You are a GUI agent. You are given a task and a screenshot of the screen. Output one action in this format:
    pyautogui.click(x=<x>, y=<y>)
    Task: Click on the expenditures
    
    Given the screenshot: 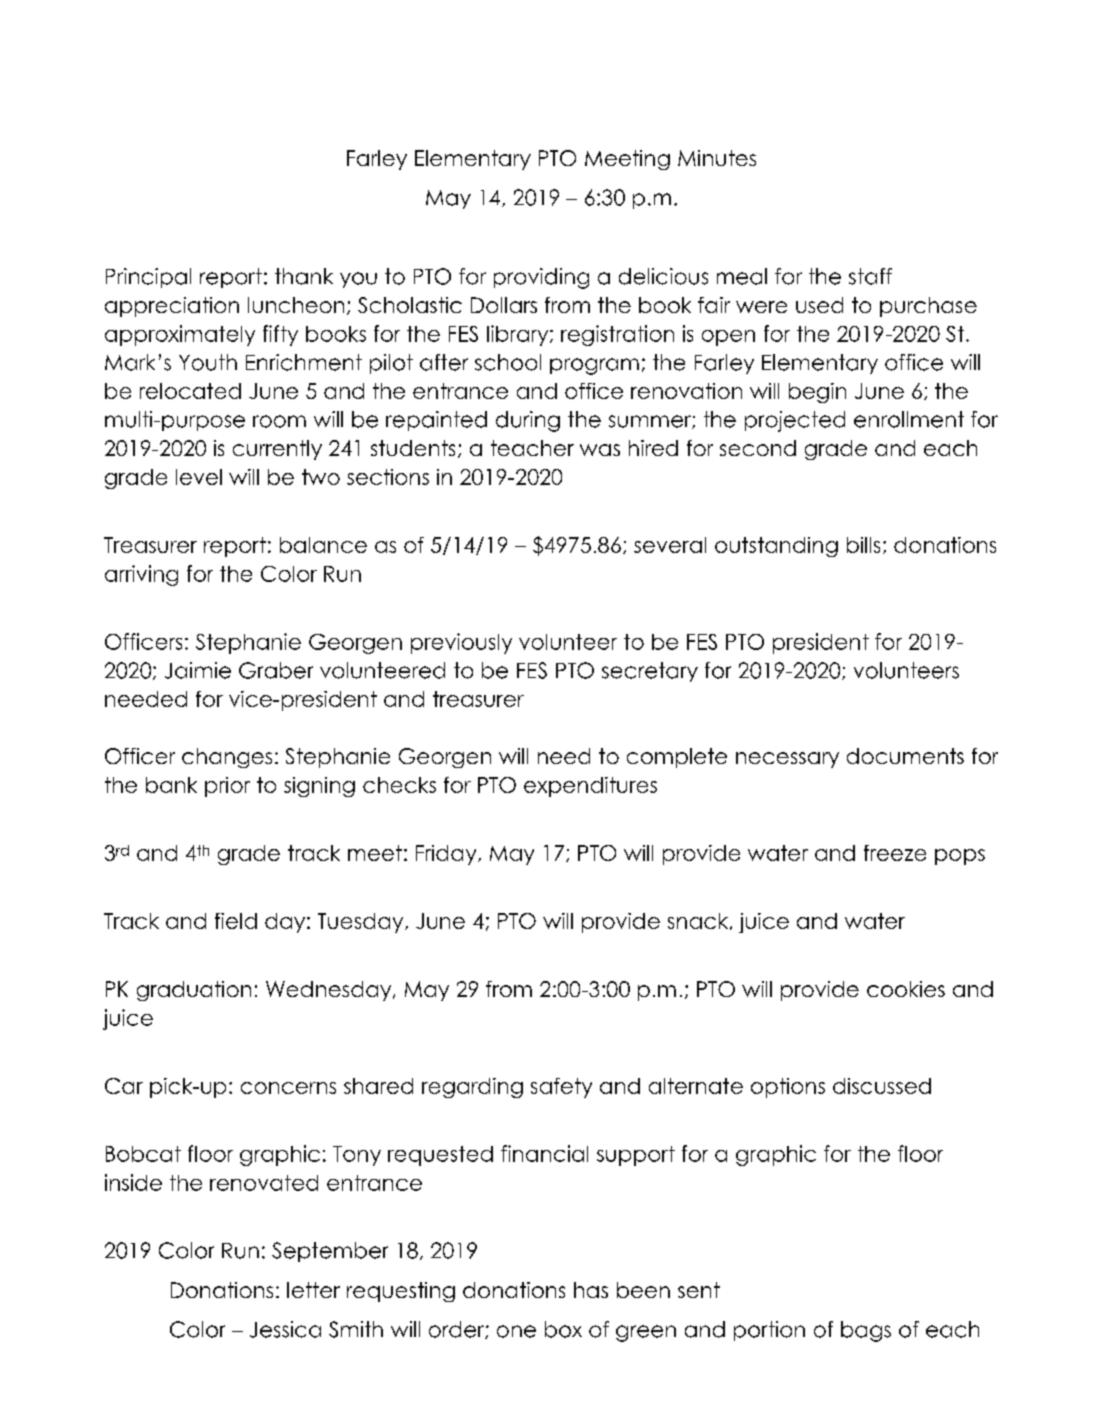 What is the action you would take?
    pyautogui.click(x=590, y=787)
